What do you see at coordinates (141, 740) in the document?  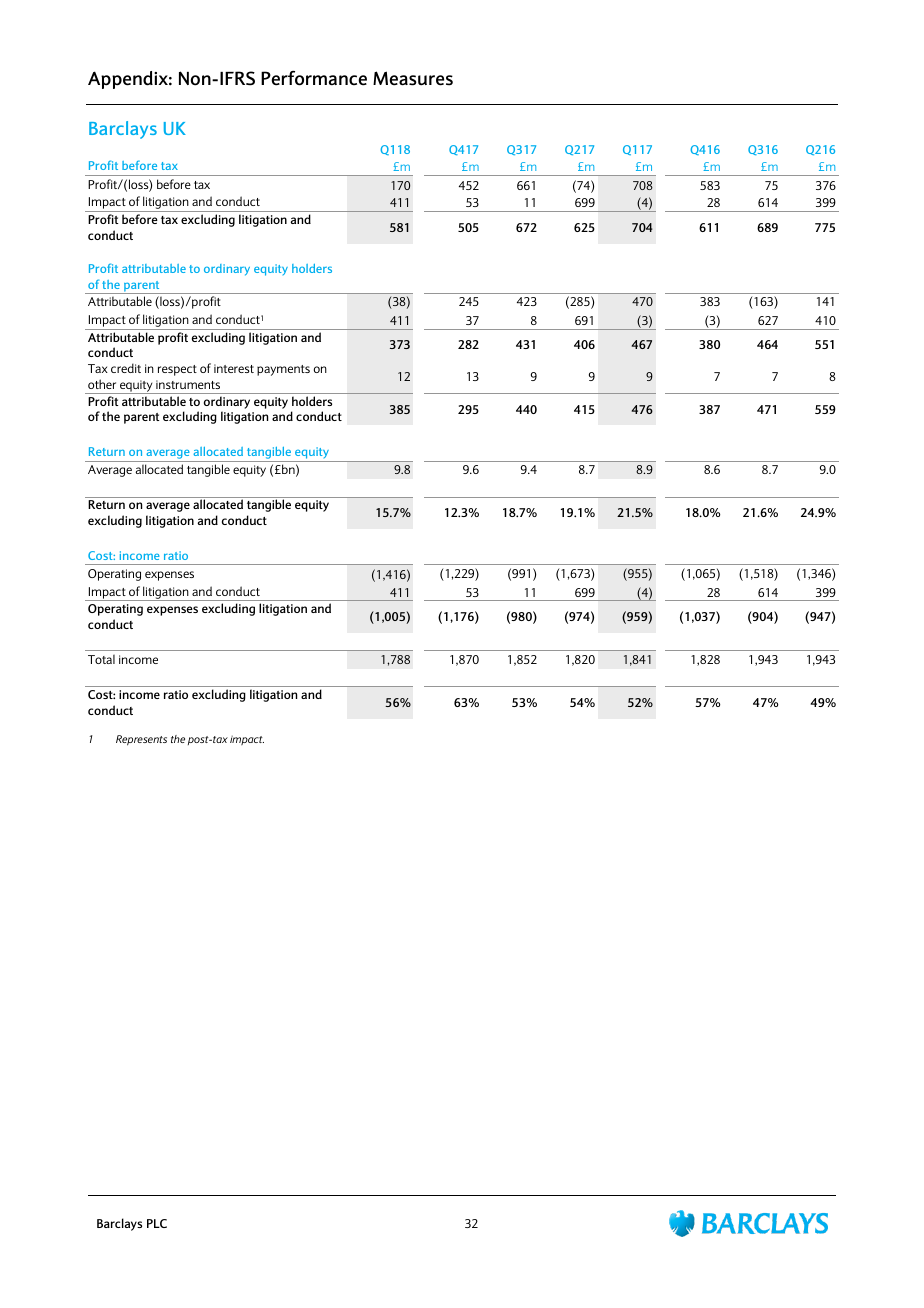 I see `Represents` at bounding box center [141, 740].
